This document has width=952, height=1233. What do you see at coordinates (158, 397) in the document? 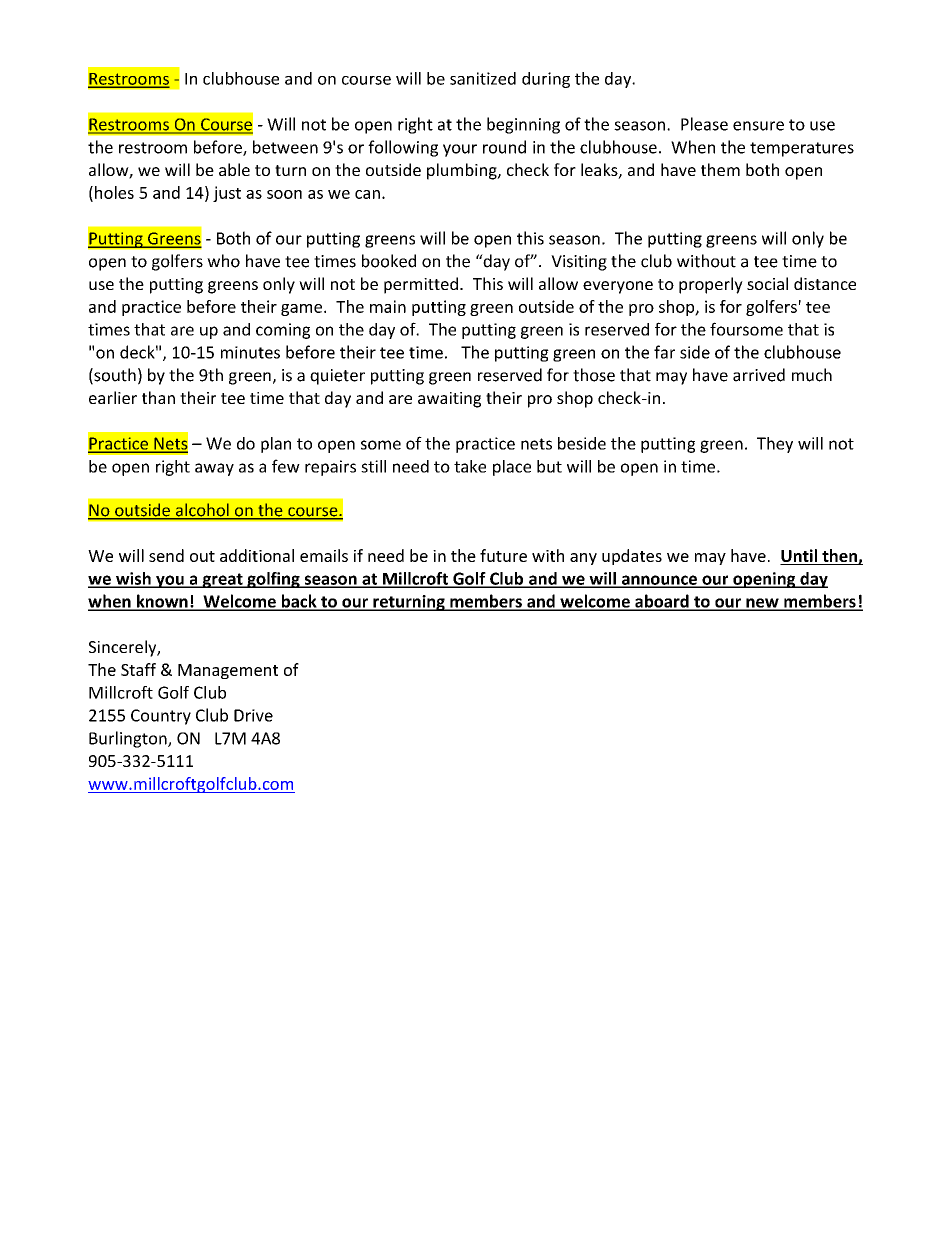
I see `than` at bounding box center [158, 397].
